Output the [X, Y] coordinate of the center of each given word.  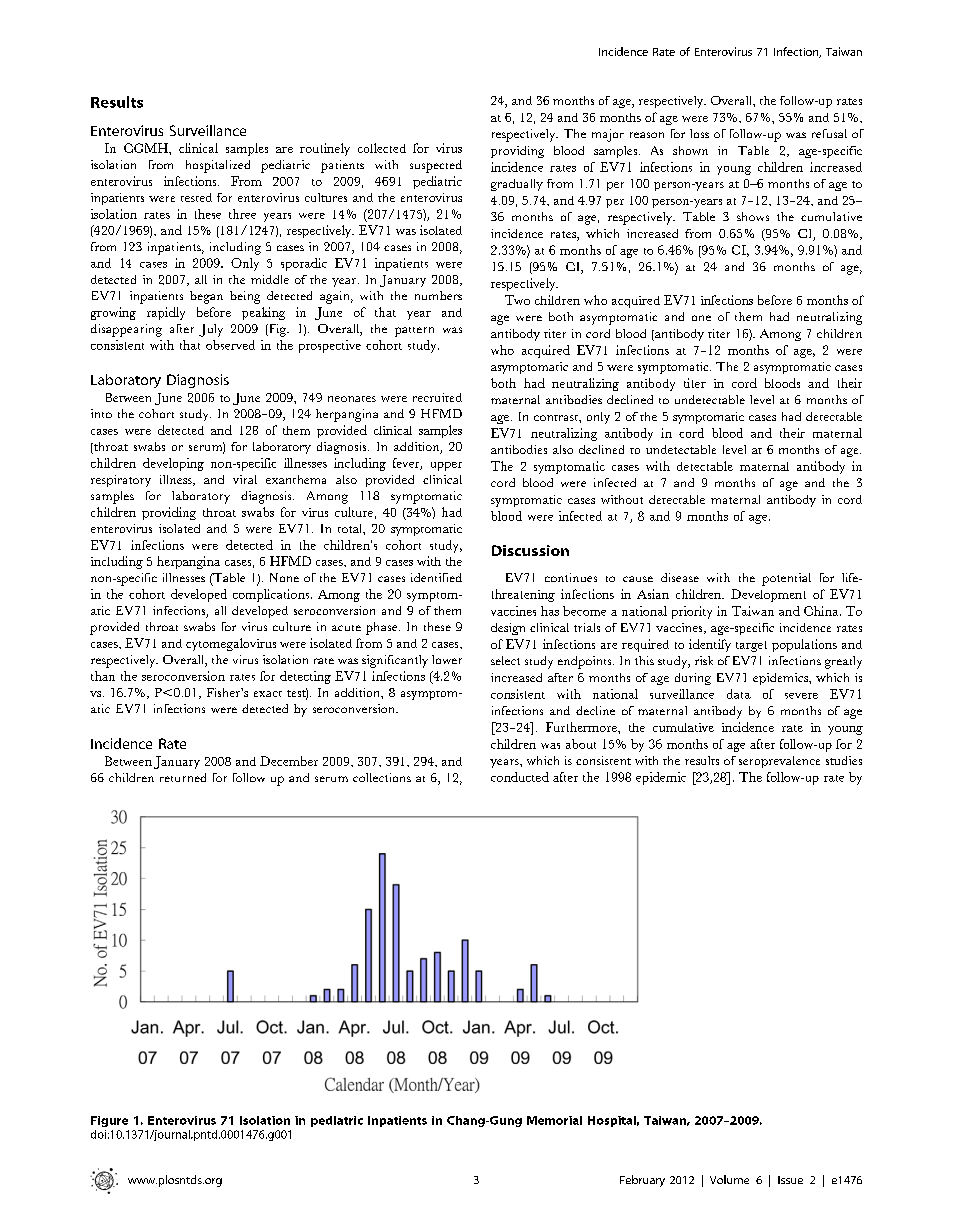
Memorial [554, 1120]
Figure [109, 1121]
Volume [729, 1179]
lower [447, 659]
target [751, 646]
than [103, 676]
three [242, 214]
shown [690, 150]
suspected [436, 166]
